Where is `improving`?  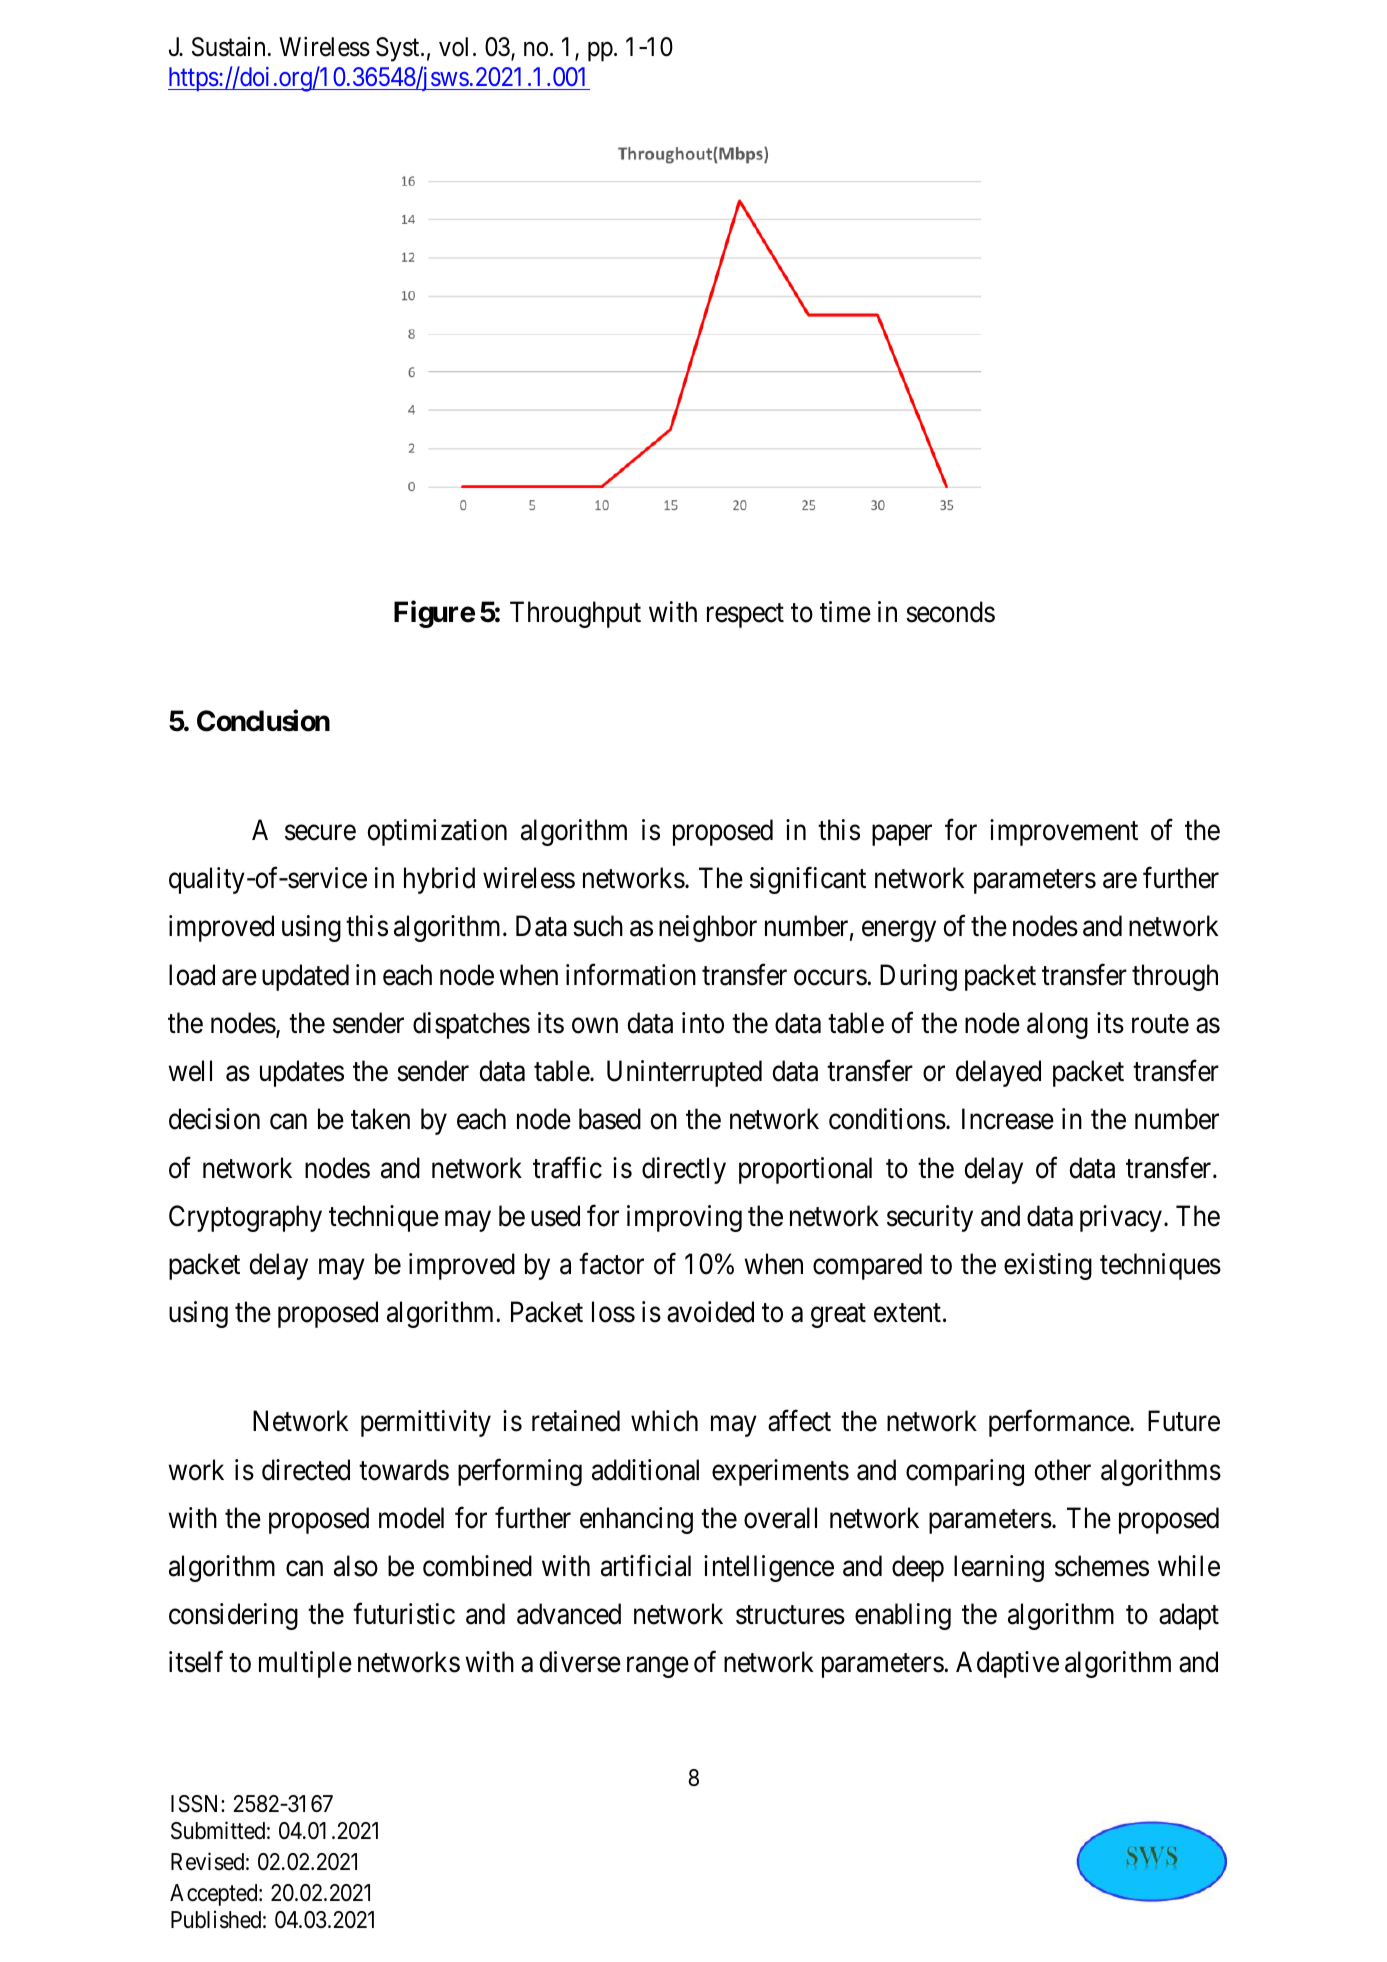
improving is located at coordinates (684, 1218).
